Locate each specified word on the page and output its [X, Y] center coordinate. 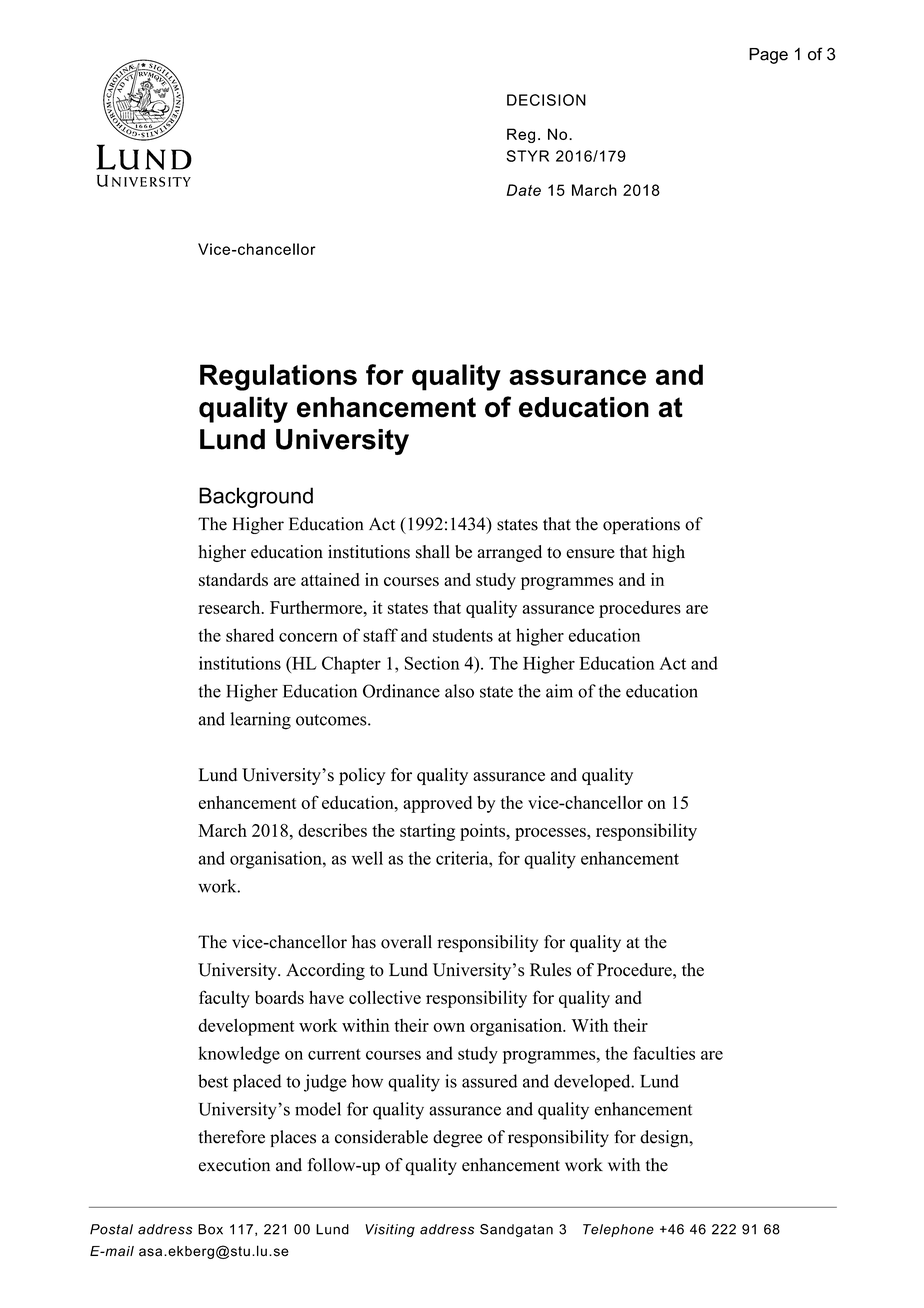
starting [427, 832]
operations [641, 525]
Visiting [390, 1230]
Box [210, 1229]
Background [256, 497]
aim [559, 691]
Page [768, 56]
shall [433, 552]
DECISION [546, 100]
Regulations [278, 377]
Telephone [618, 1230]
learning [260, 721]
